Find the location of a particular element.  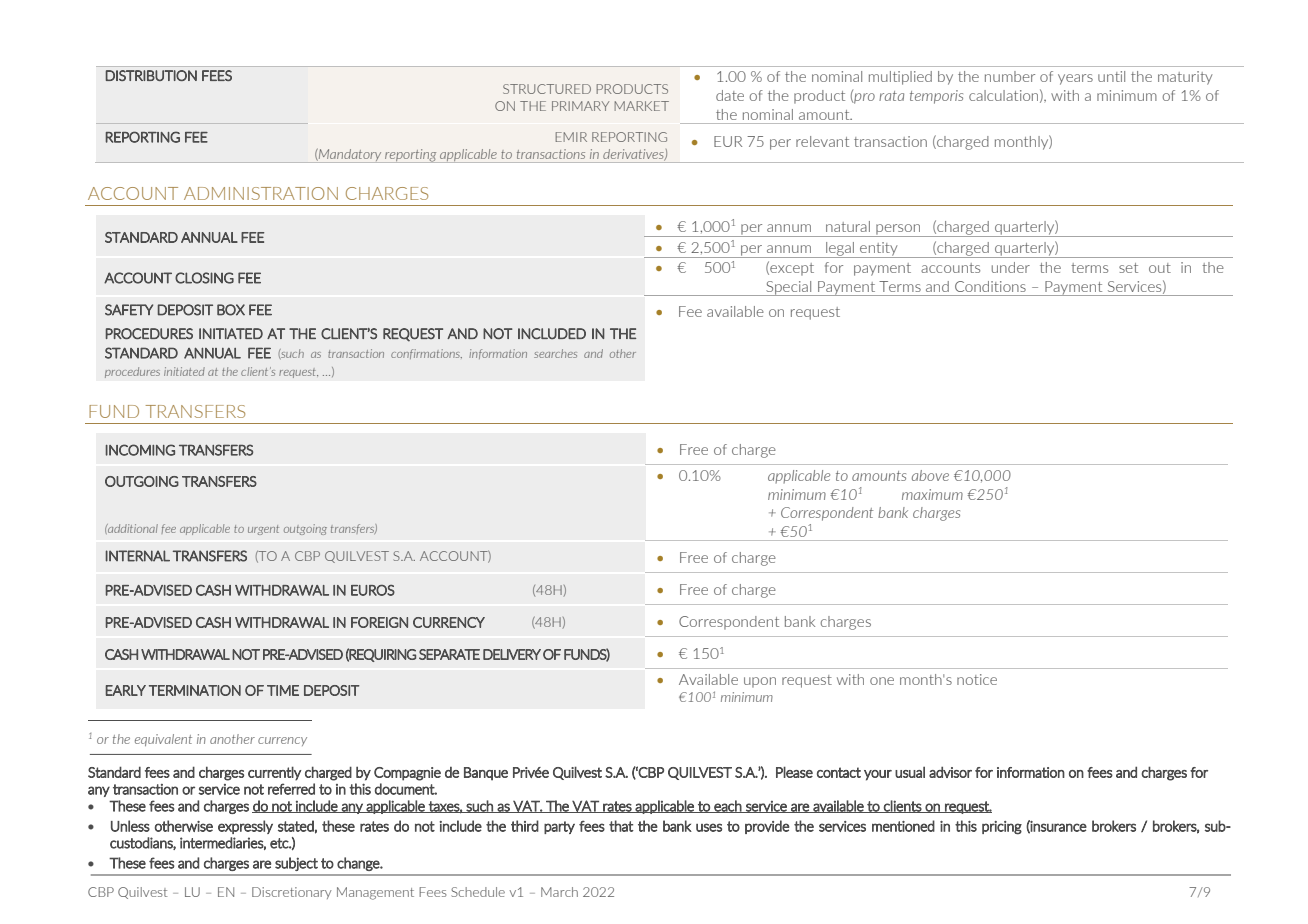

searches is located at coordinates (555, 353).
